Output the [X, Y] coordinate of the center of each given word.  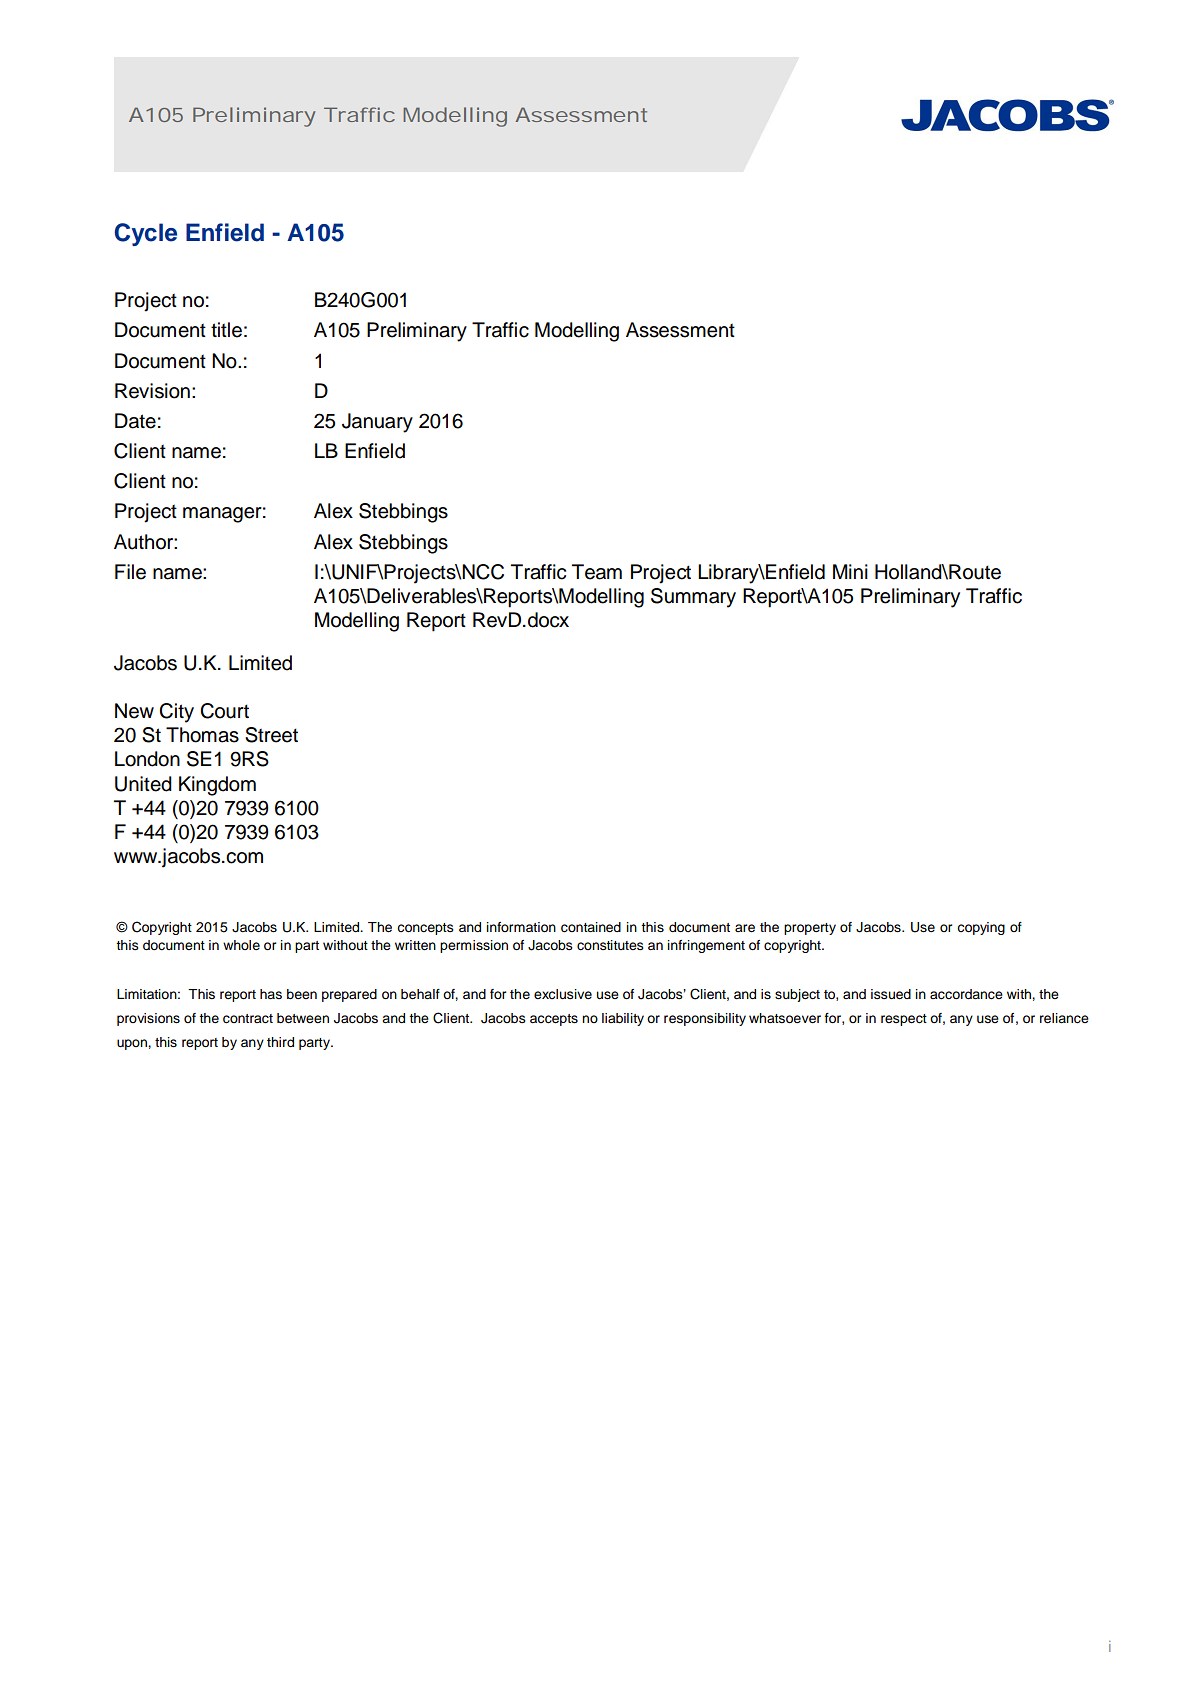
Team [597, 572]
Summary [693, 598]
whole [241, 945]
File [130, 572]
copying [981, 928]
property [810, 929]
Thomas [202, 735]
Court [224, 711]
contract [248, 1019]
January [377, 423]
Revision [152, 391]
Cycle [146, 234]
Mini [850, 571]
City [176, 713]
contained [591, 927]
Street [271, 735]
